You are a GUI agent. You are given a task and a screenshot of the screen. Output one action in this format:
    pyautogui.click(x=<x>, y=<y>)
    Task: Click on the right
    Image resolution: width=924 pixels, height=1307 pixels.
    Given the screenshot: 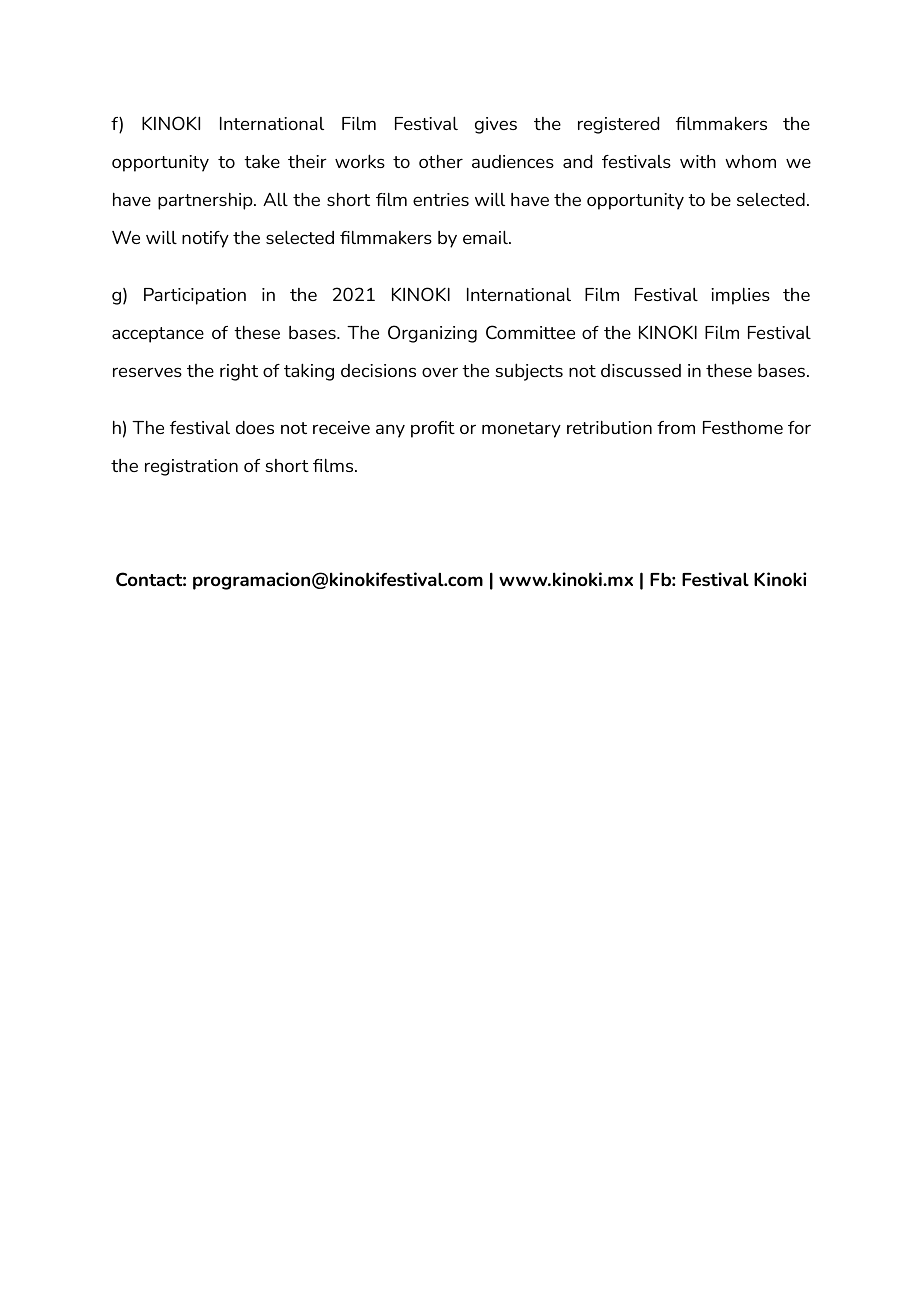 What is the action you would take?
    pyautogui.click(x=239, y=372)
